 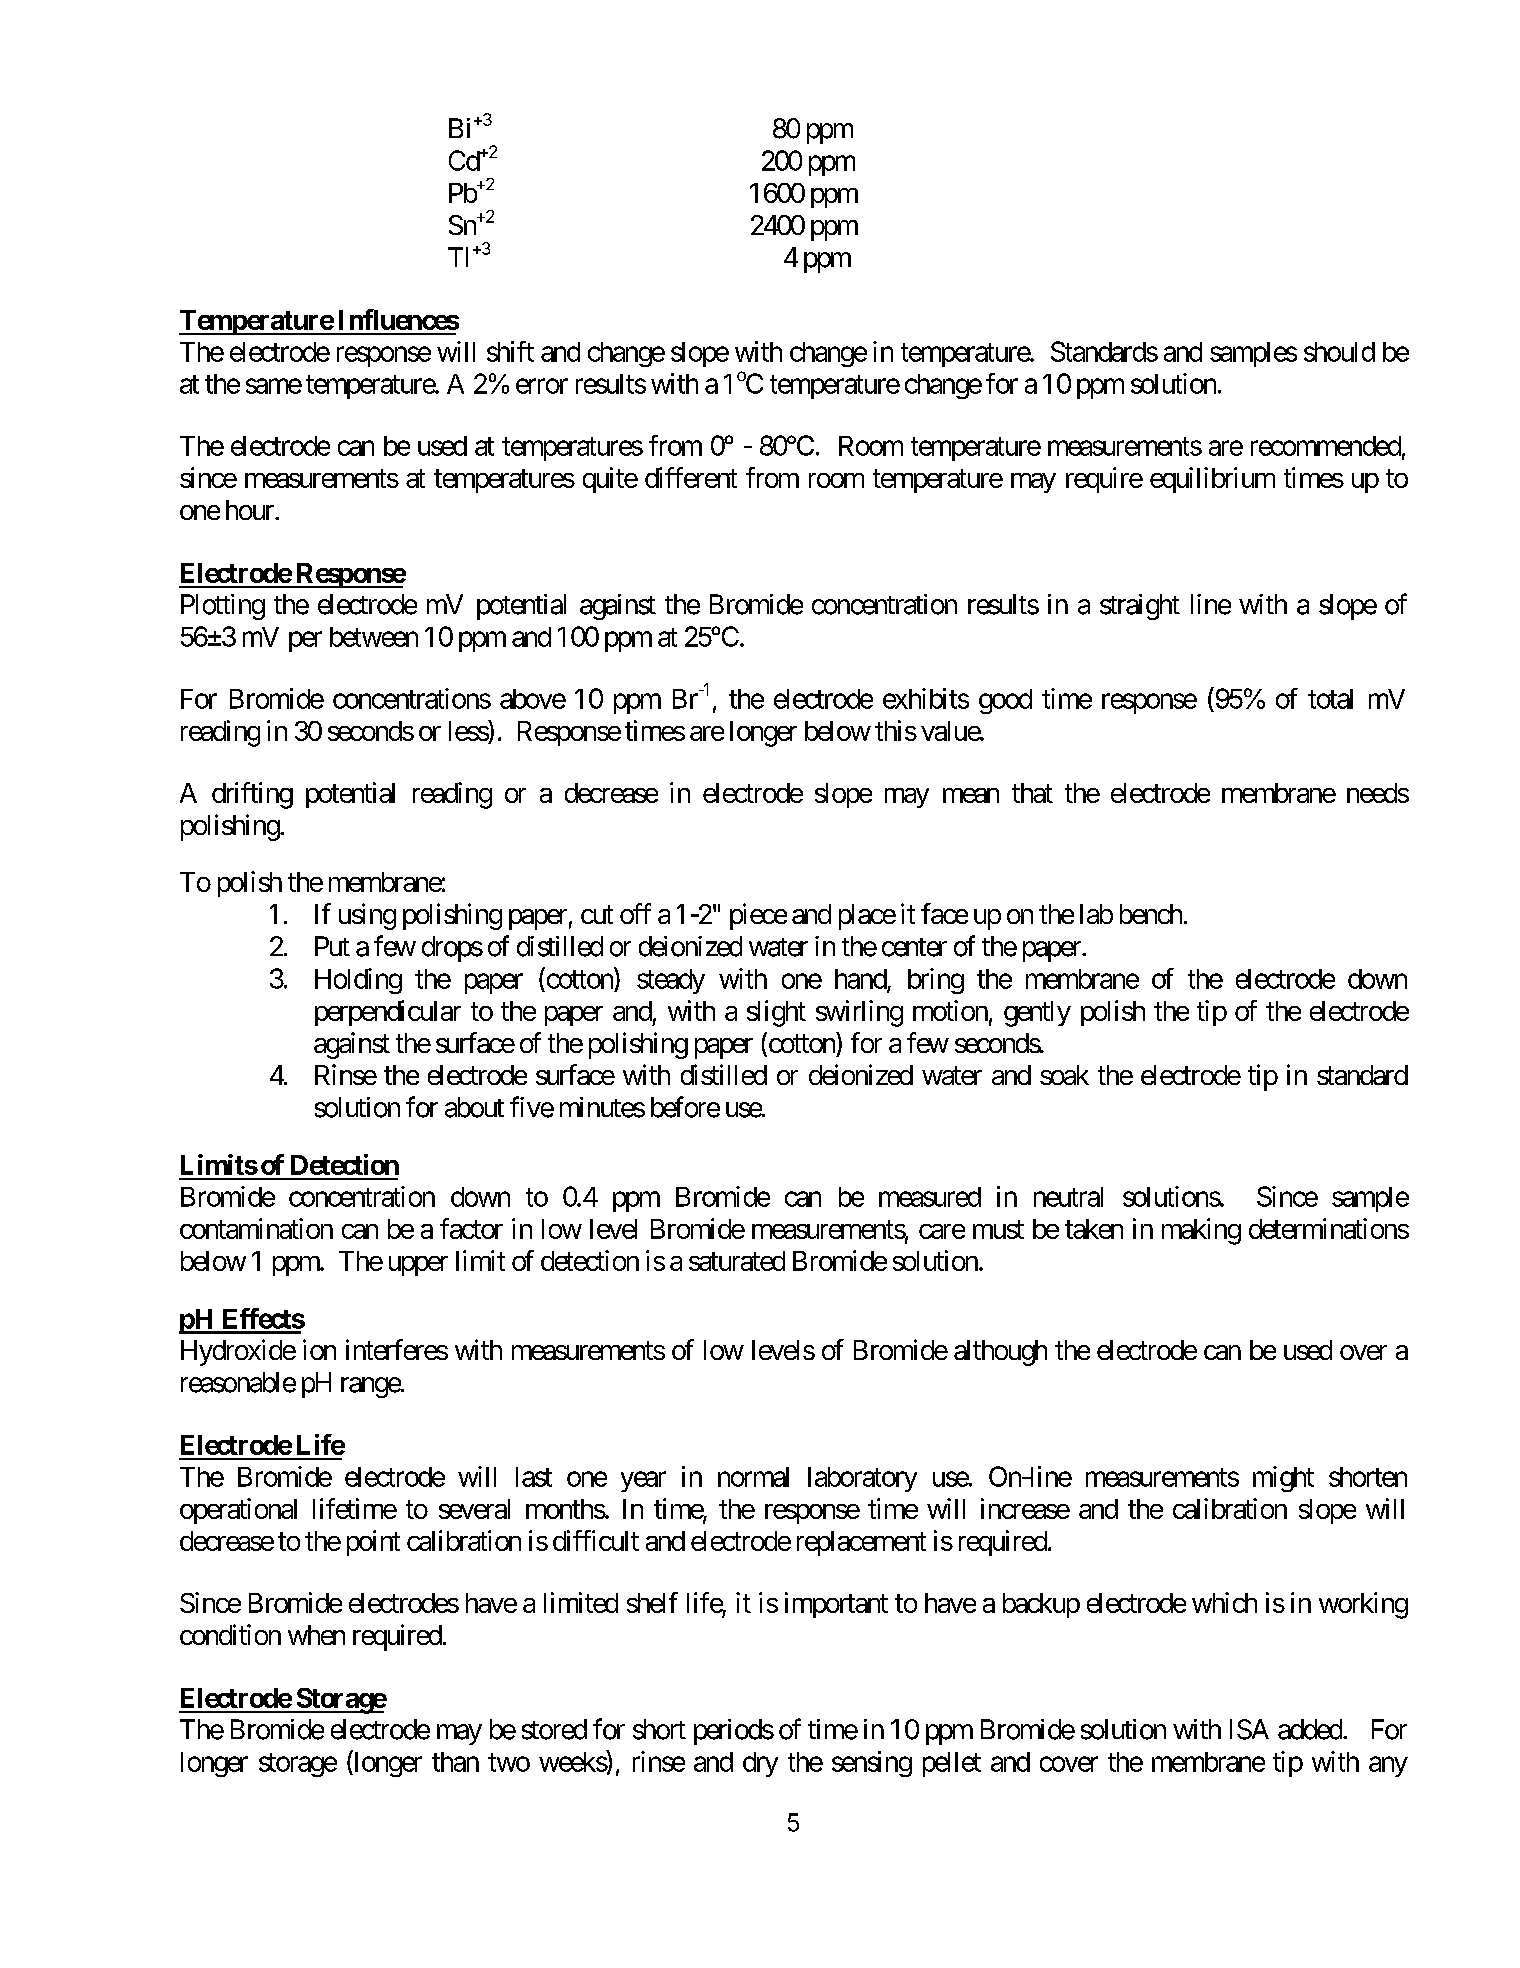 What do you see at coordinates (776, 1013) in the screenshot?
I see `slight` at bounding box center [776, 1013].
